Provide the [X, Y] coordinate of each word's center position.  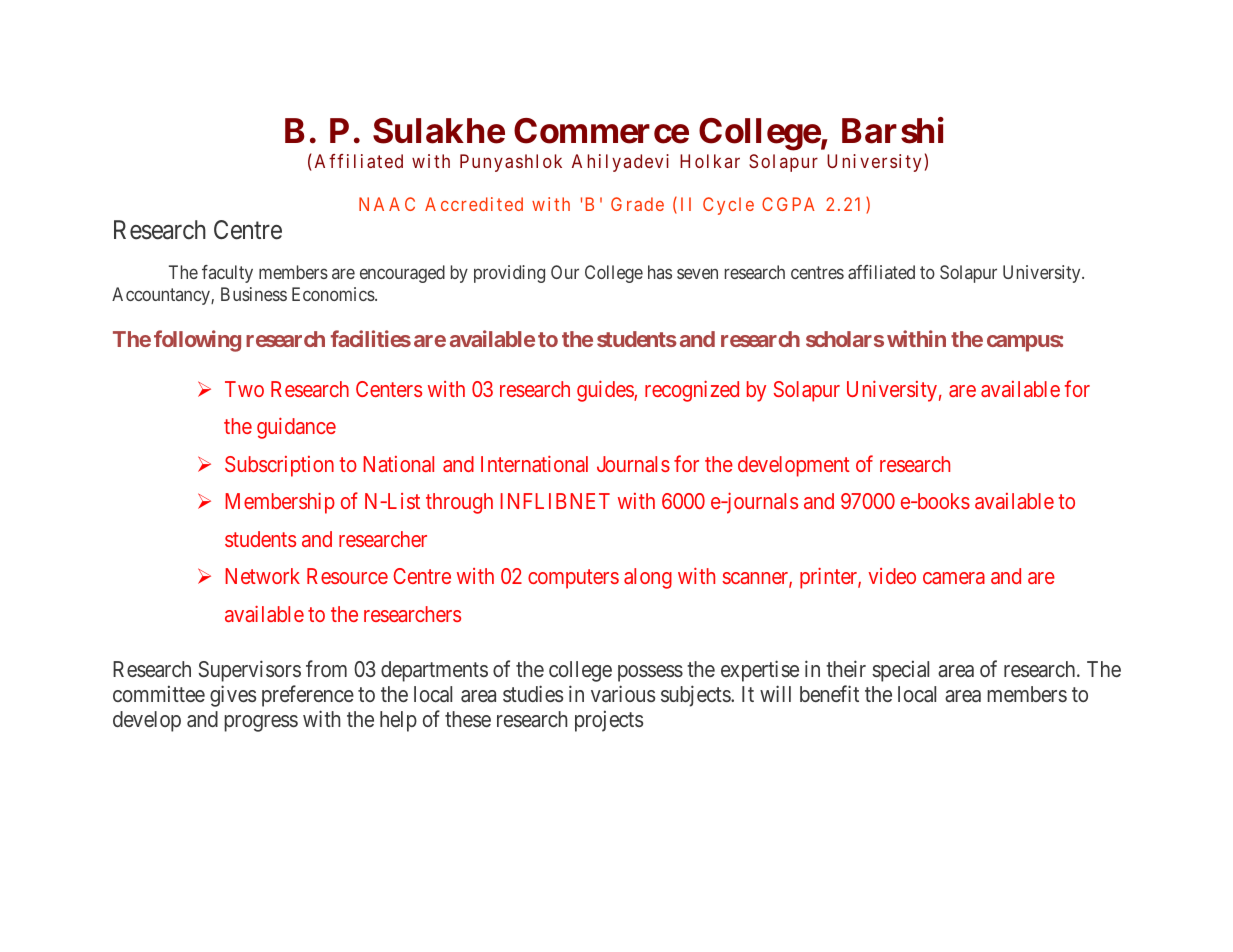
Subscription [279, 466]
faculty [227, 274]
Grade [637, 204]
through [459, 503]
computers [573, 579]
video [892, 576]
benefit [829, 693]
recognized [692, 391]
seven [697, 274]
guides [606, 391]
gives [233, 696]
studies [533, 693]
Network [262, 576]
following [197, 341]
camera [954, 578]
